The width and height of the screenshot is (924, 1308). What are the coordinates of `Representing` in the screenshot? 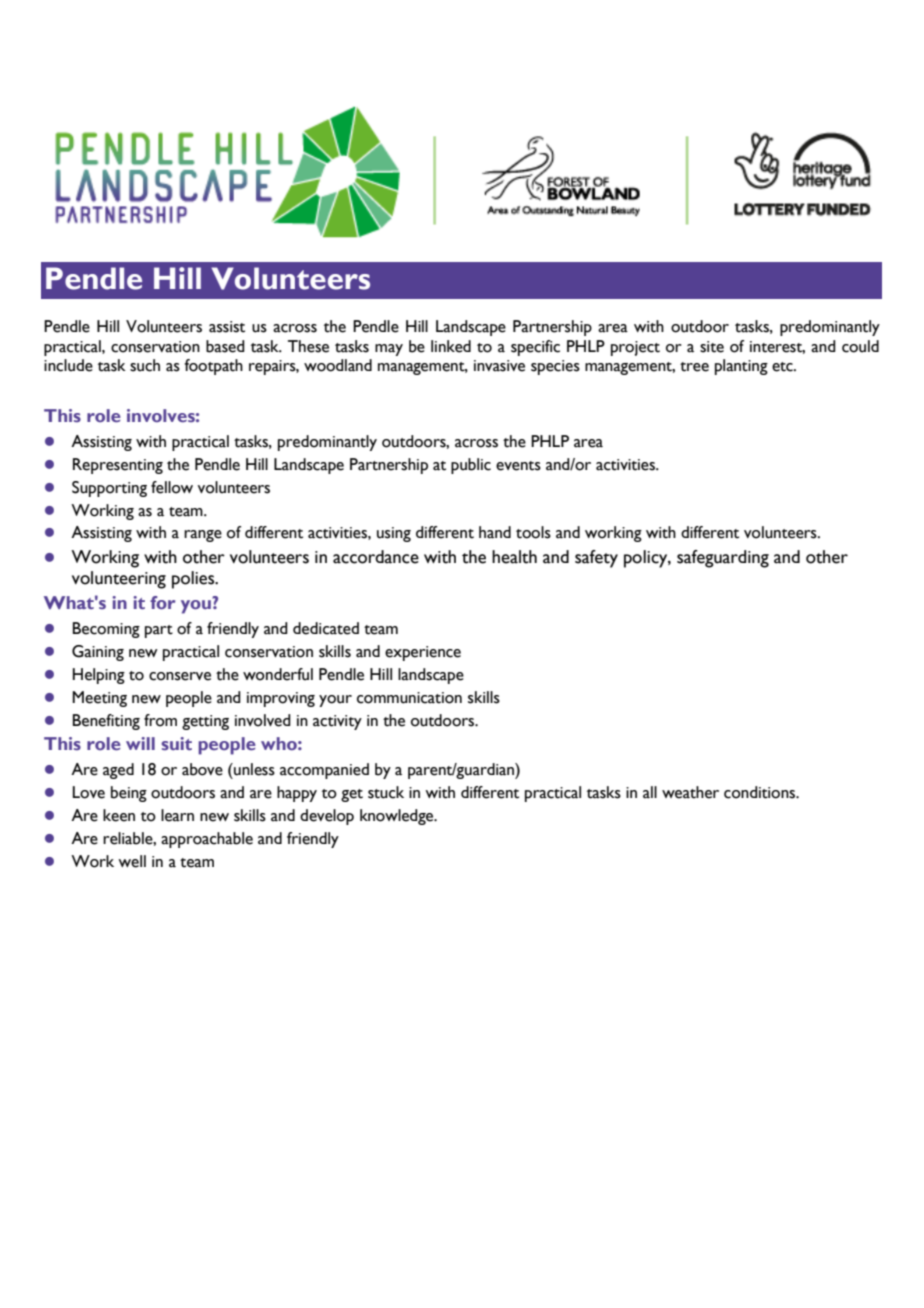 It's located at (118, 466).
